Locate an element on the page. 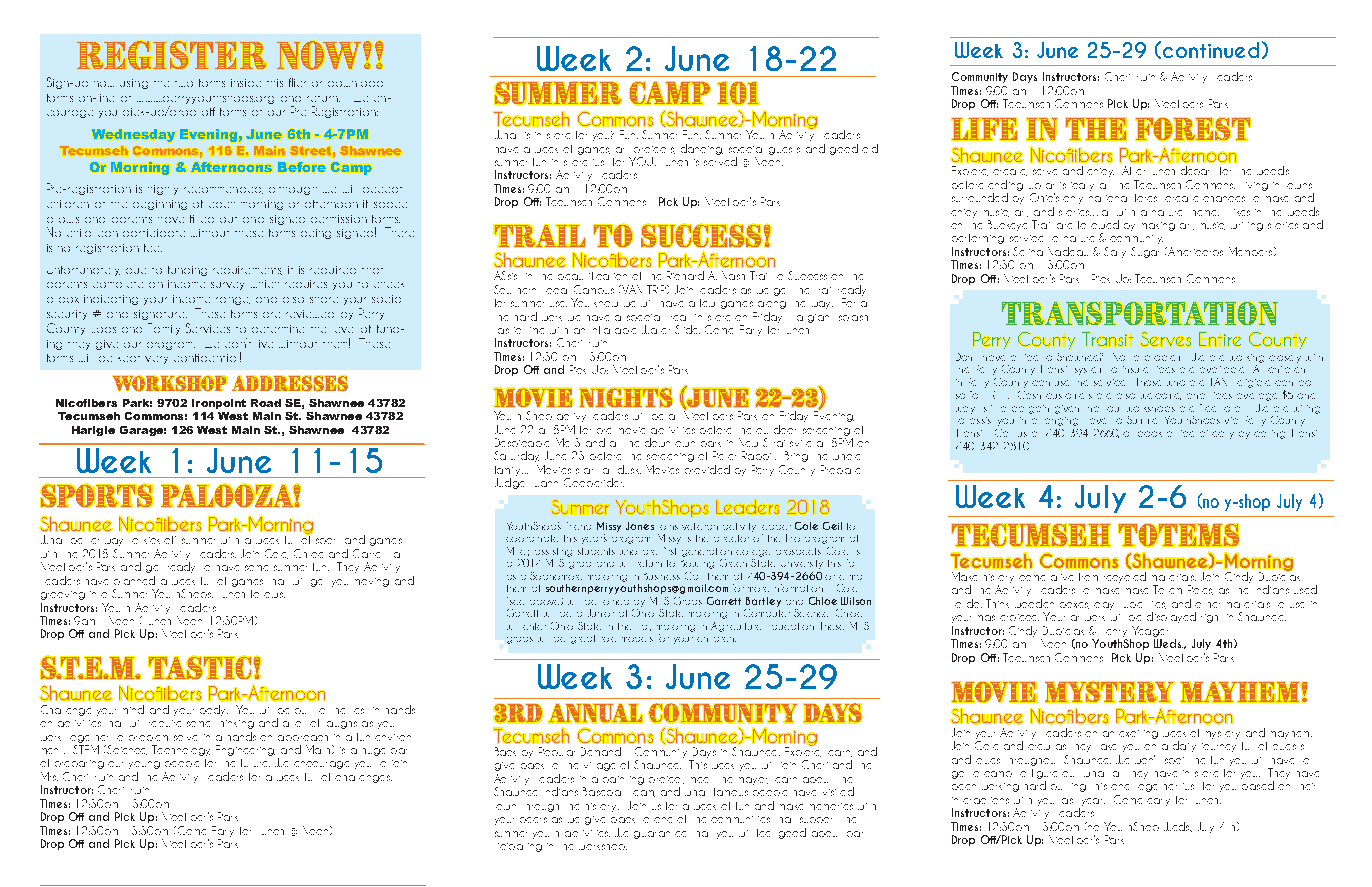 The width and height of the image is (1372, 887). communities is located at coordinates (740, 819).
